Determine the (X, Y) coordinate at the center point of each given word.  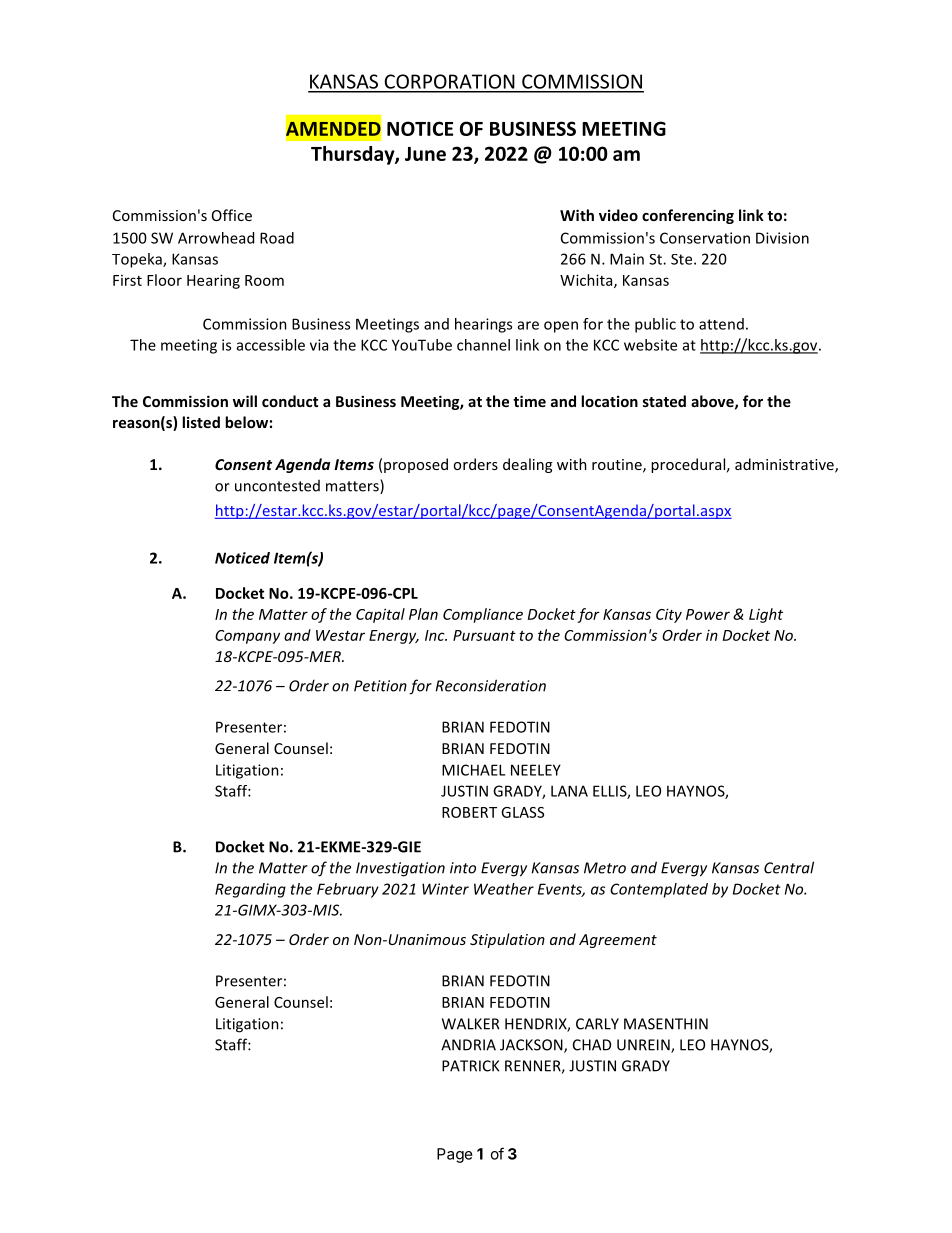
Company (247, 637)
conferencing (688, 216)
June (425, 154)
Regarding (250, 890)
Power (708, 614)
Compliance (483, 615)
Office (232, 215)
